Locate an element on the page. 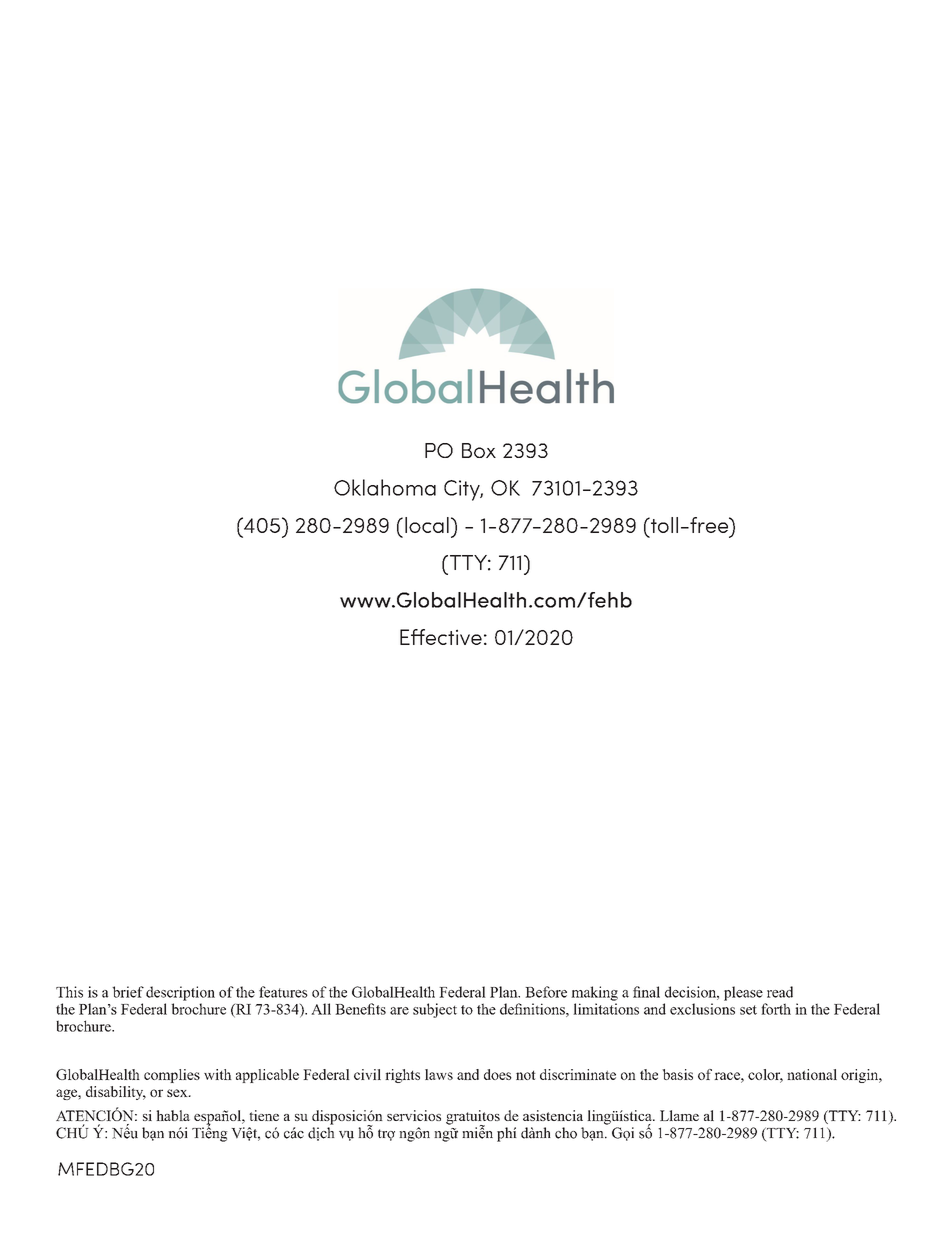  Oklahoma is located at coordinates (385, 487).
